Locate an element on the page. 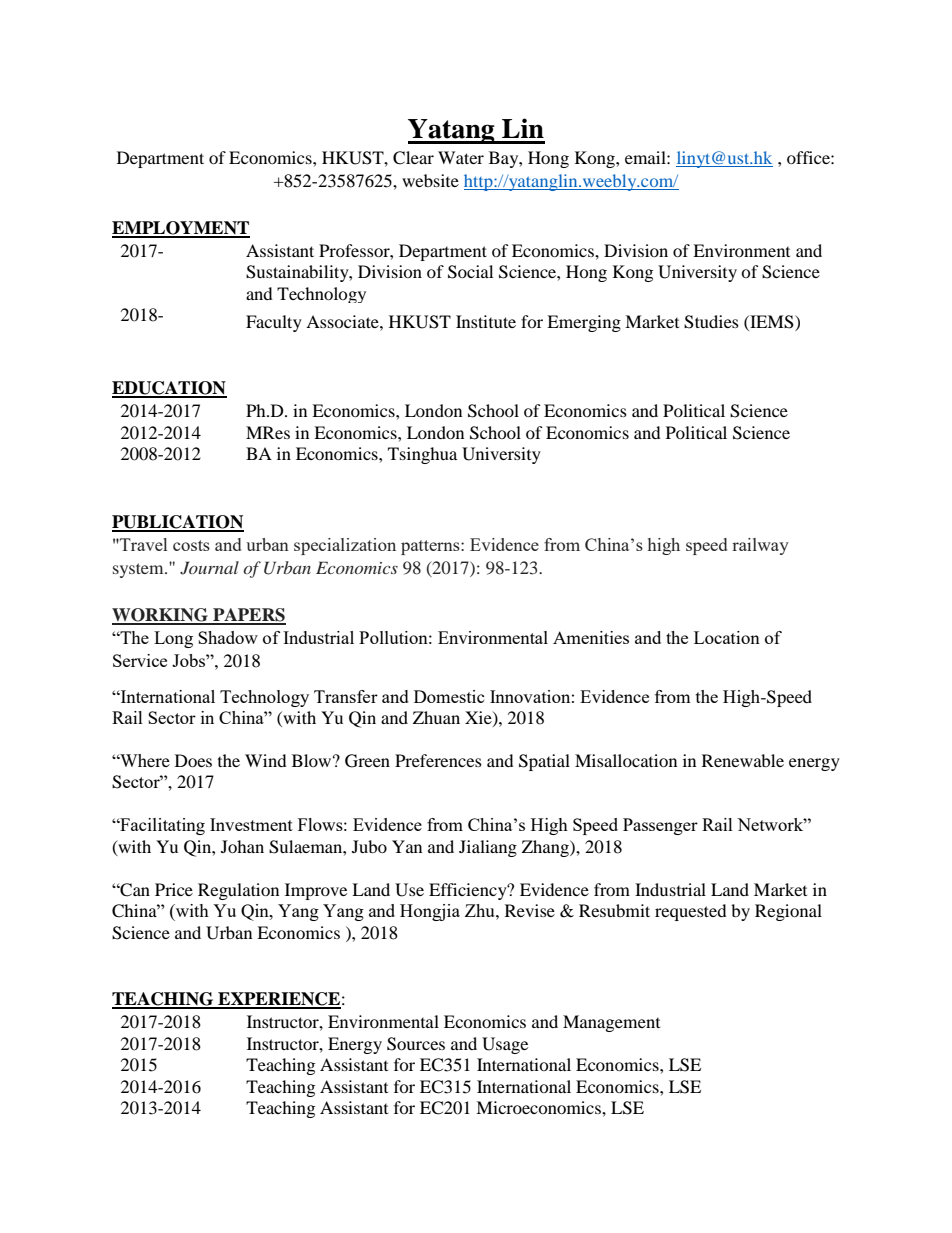  website is located at coordinates (430, 180).
